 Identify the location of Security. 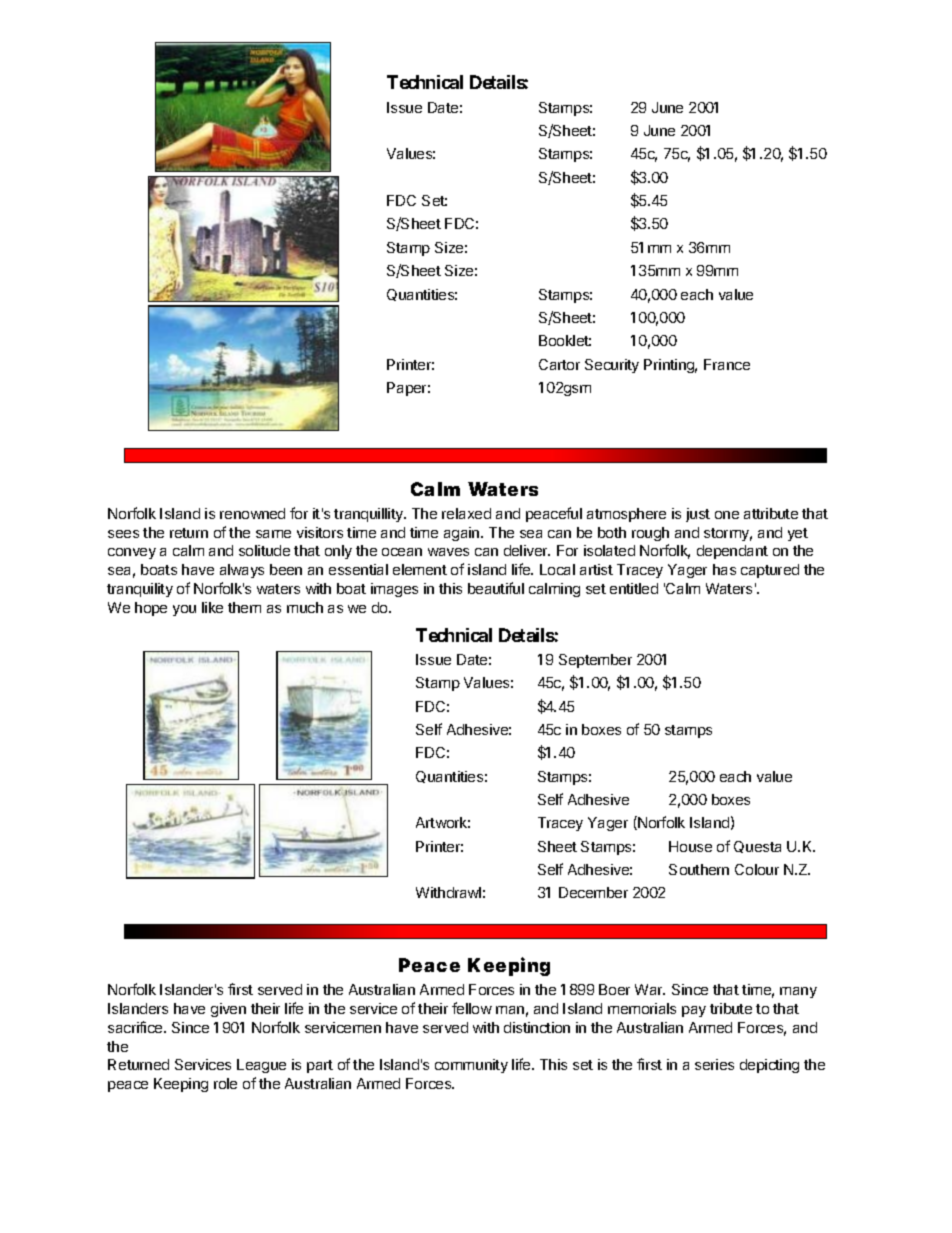
(612, 366).
